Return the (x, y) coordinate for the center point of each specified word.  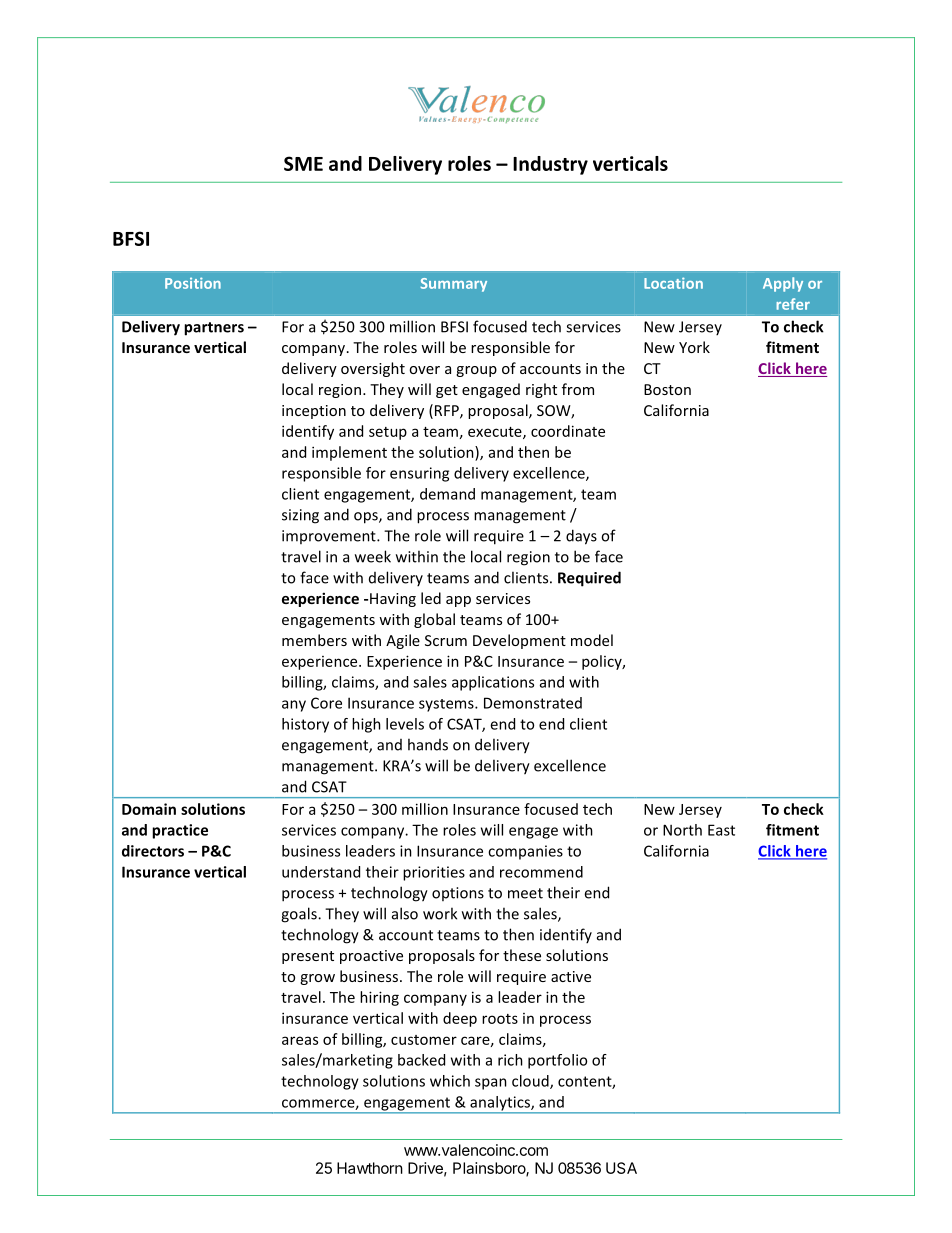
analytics (500, 1104)
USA (621, 1168)
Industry (550, 165)
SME (303, 163)
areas (300, 1040)
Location (673, 283)
